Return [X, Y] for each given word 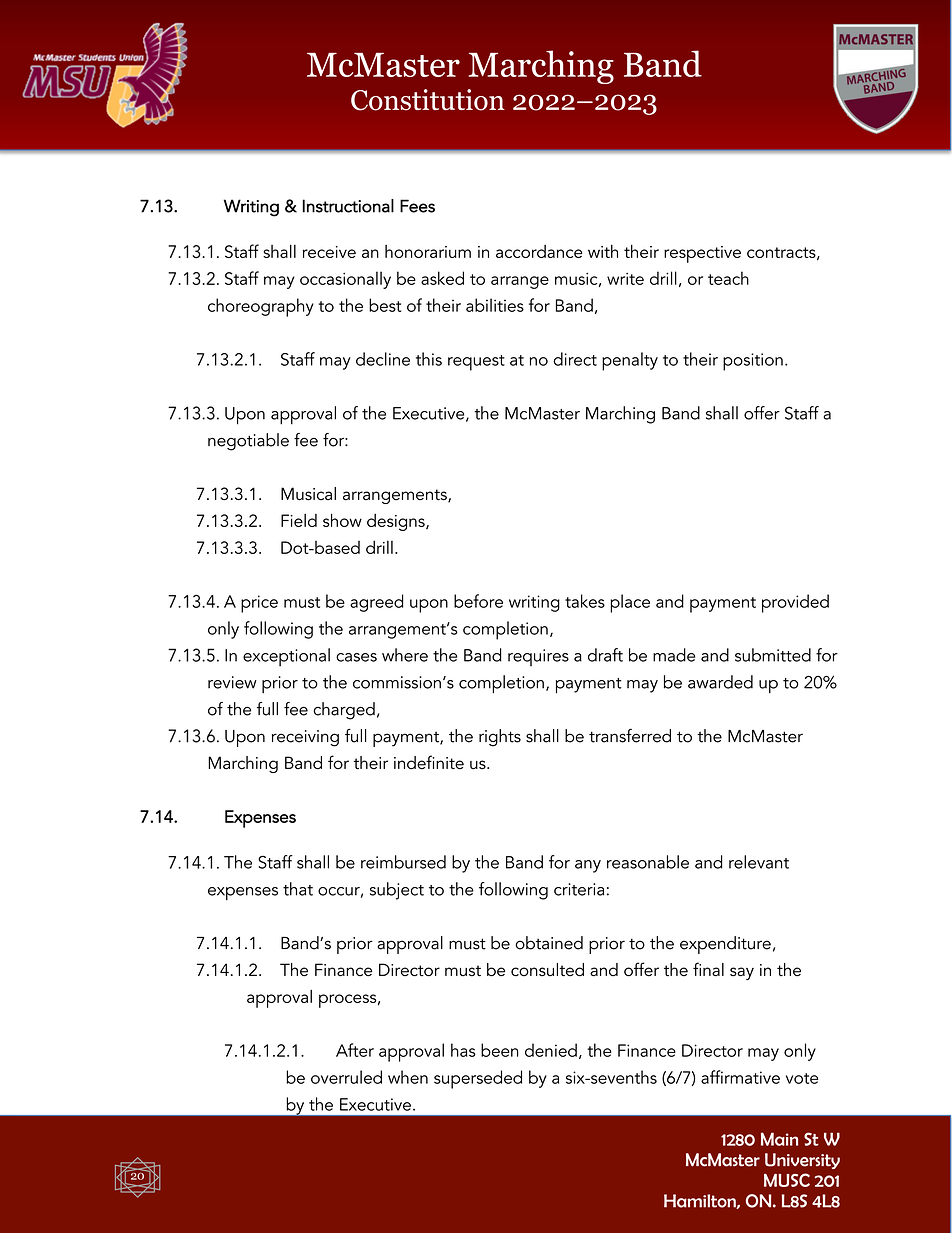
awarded [720, 682]
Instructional [348, 206]
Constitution [428, 100]
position [753, 362]
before [478, 601]
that [298, 889]
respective [702, 254]
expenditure [725, 945]
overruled [346, 1077]
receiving [305, 738]
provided [795, 603]
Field [299, 520]
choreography [261, 307]
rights [500, 738]
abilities [495, 305]
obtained [549, 943]
